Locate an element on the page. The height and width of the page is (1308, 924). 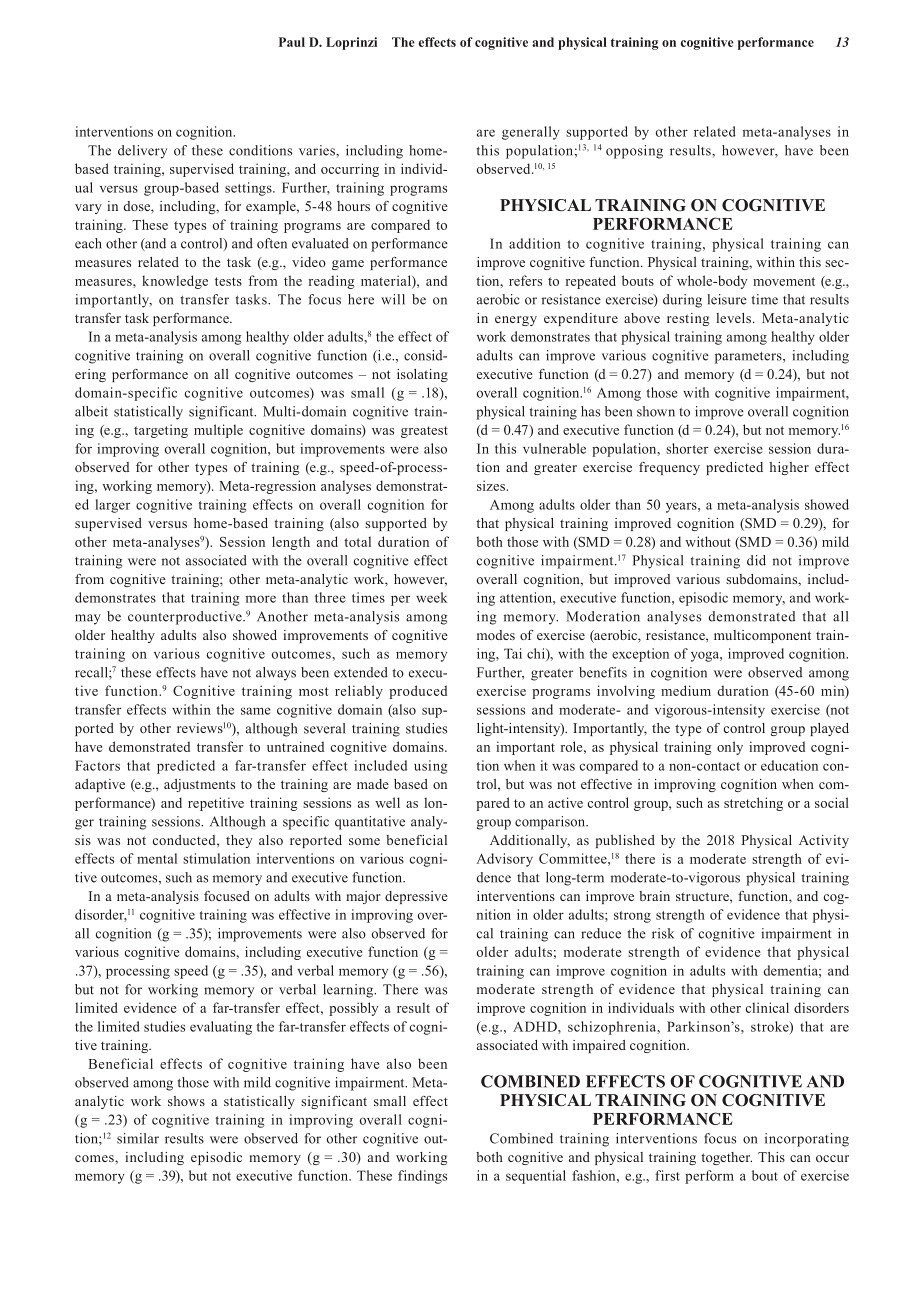
findings is located at coordinates (422, 1177).
